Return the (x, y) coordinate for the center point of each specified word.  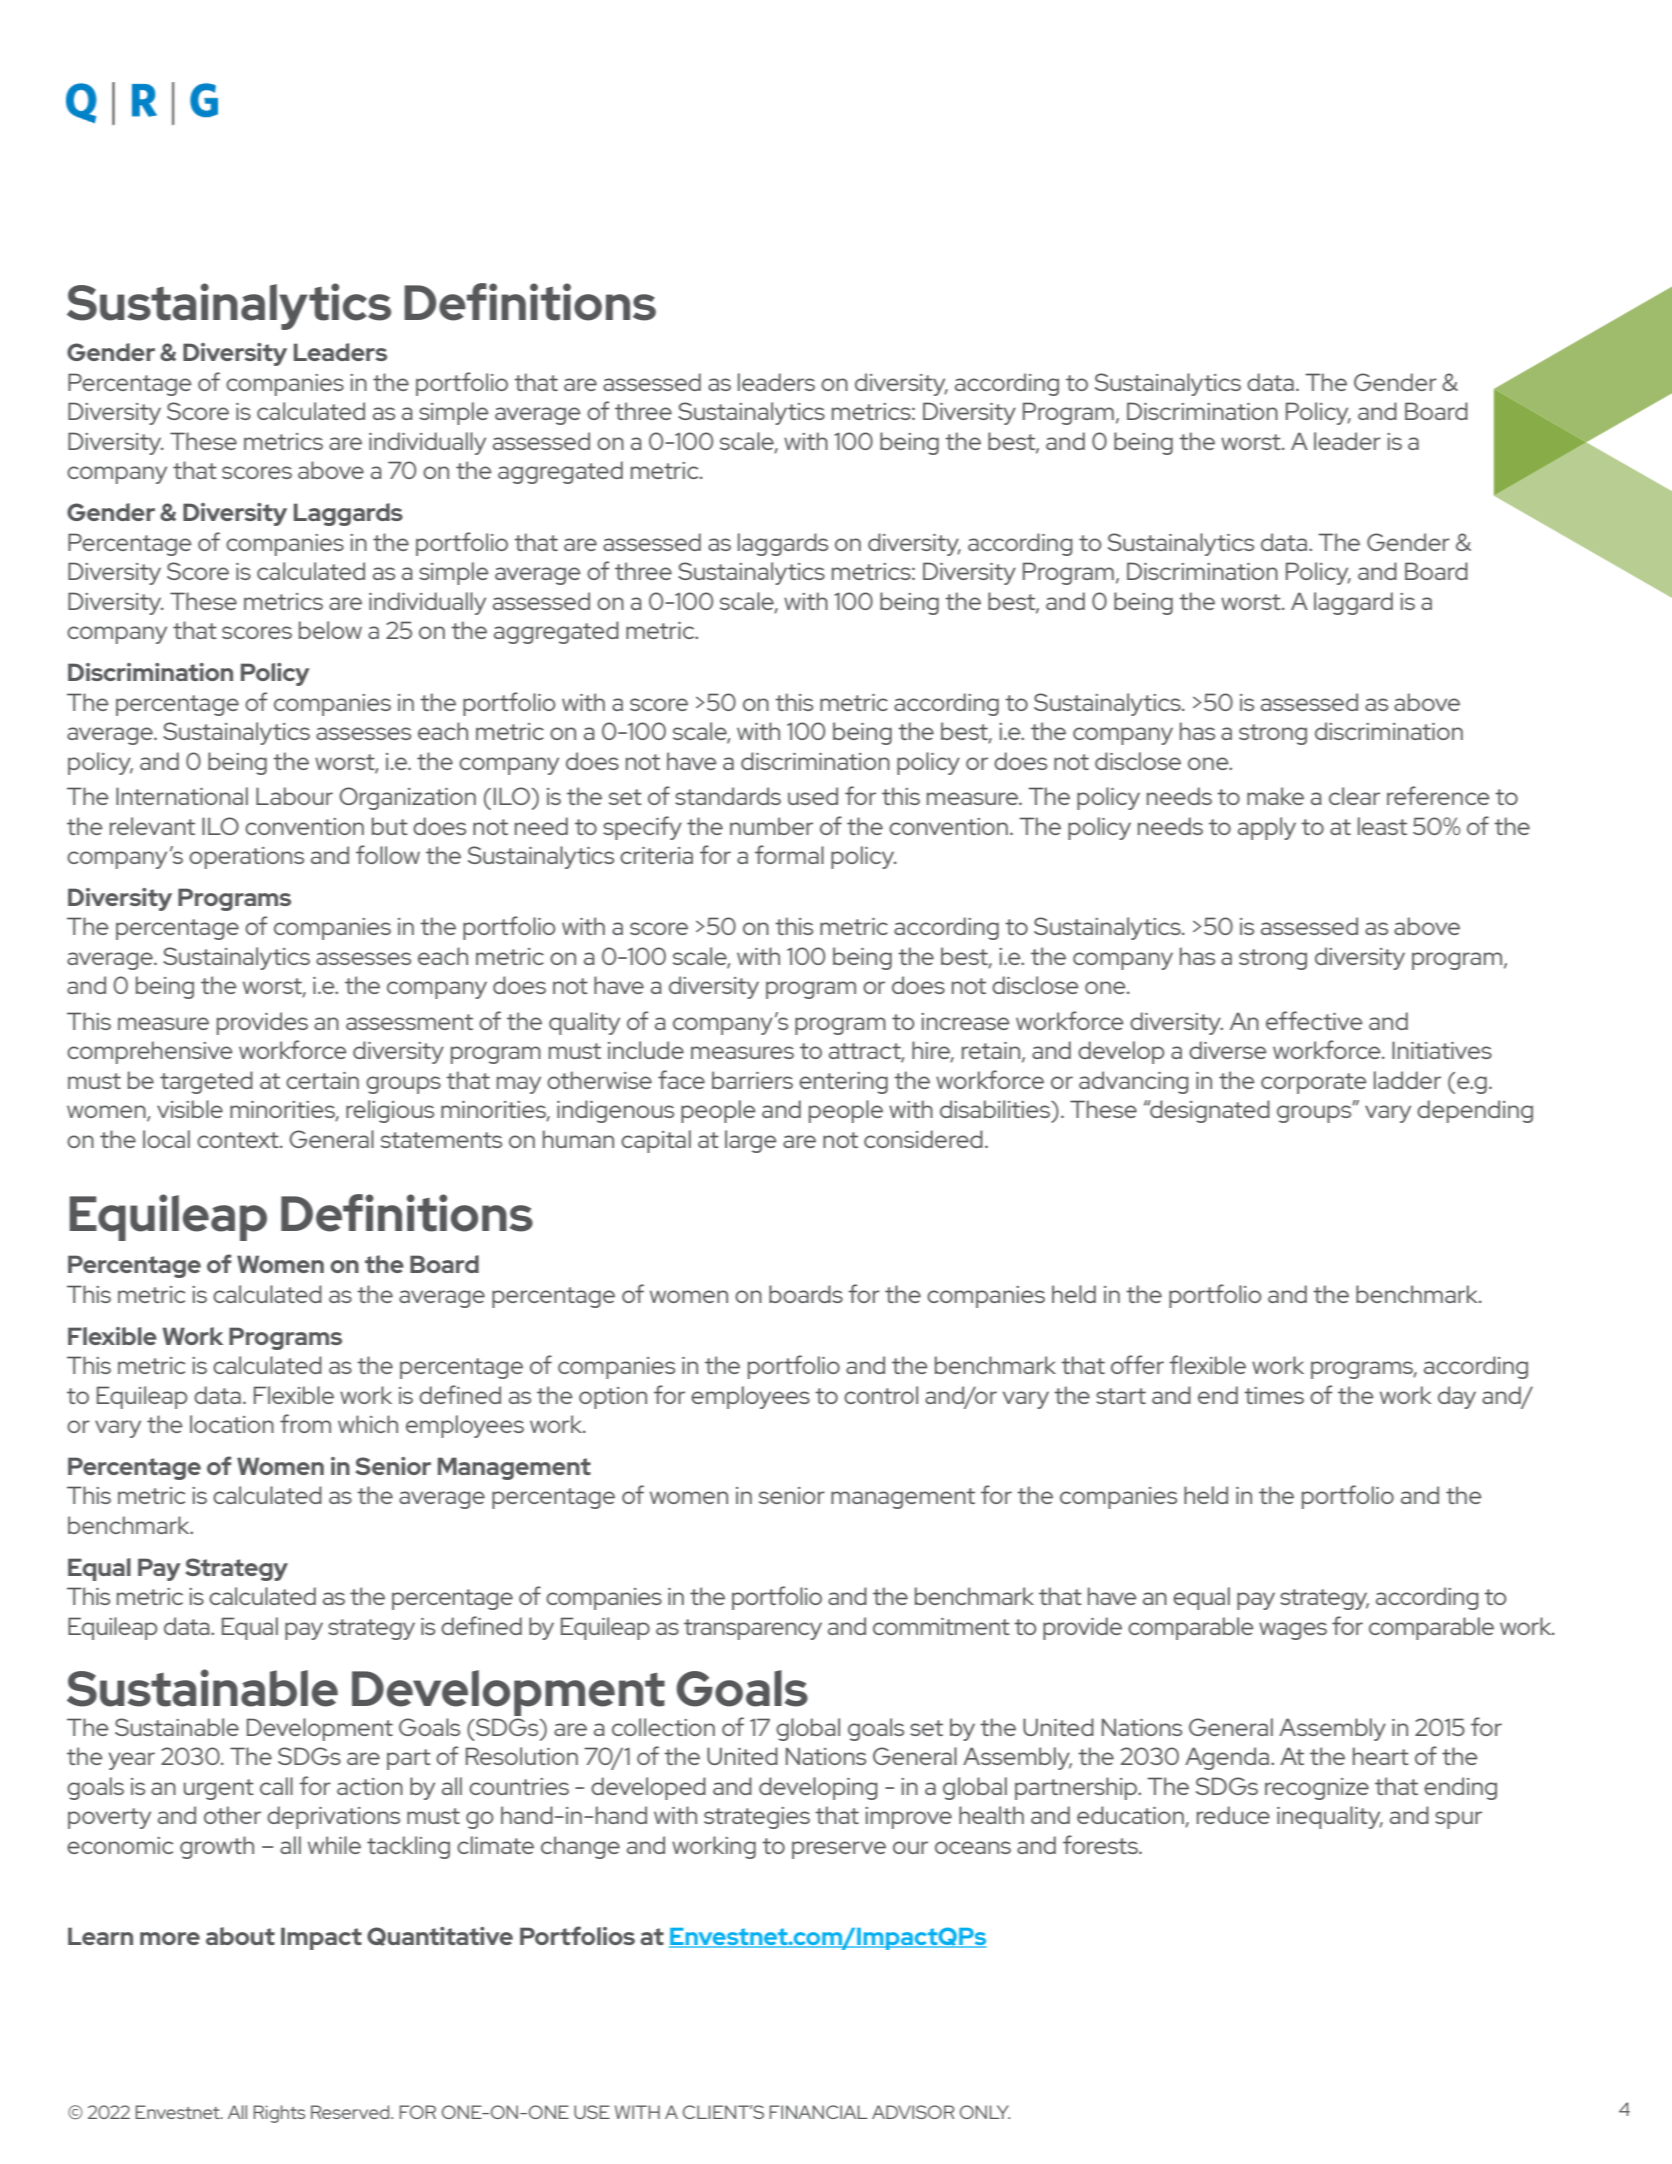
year (131, 1761)
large (750, 1141)
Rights (279, 2114)
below (330, 630)
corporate (1313, 1083)
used (813, 796)
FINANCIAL (818, 2112)
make (1275, 796)
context (239, 1140)
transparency (753, 1629)
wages (1293, 1631)
